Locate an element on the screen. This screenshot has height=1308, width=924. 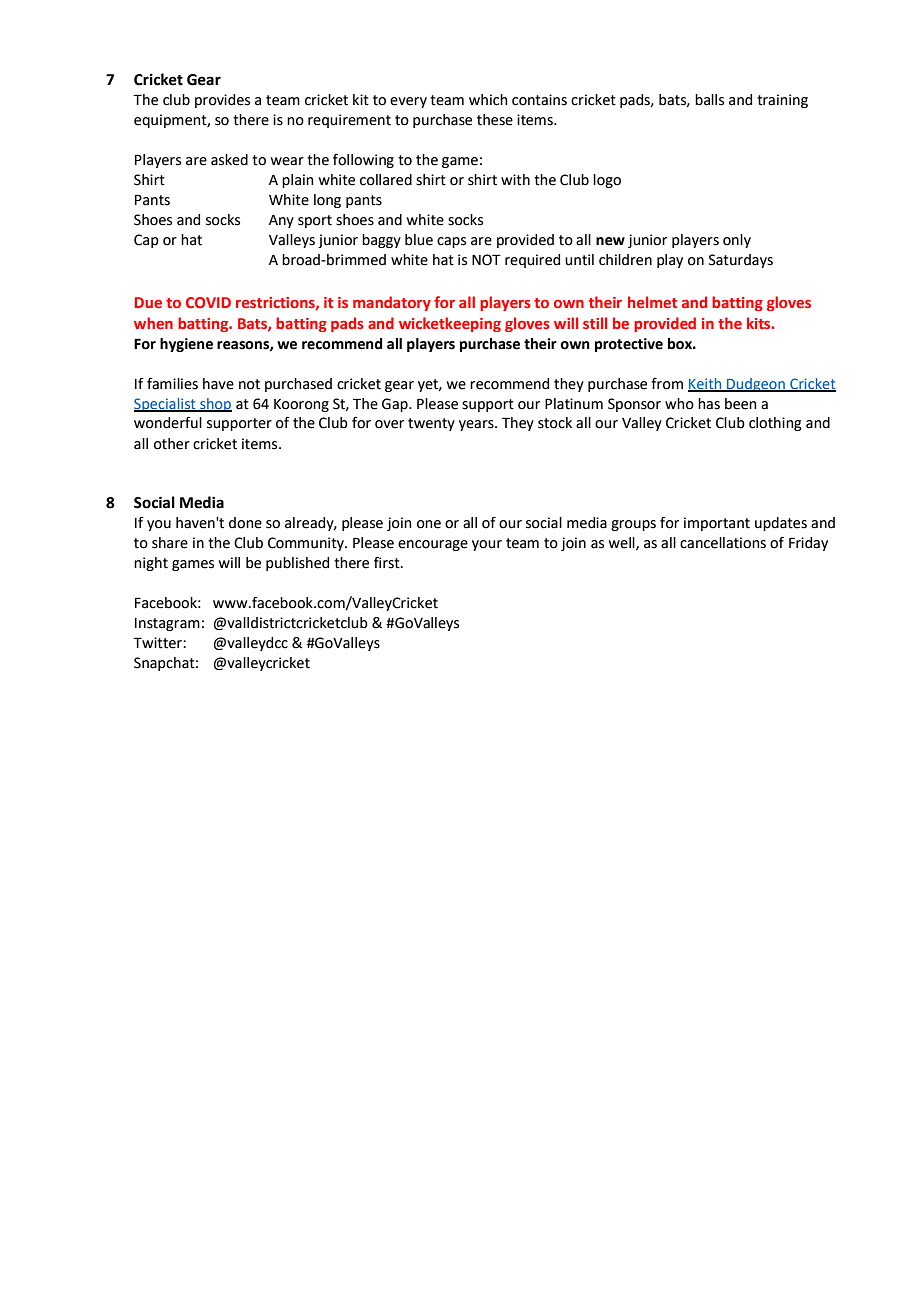
Instagram is located at coordinates (167, 624).
